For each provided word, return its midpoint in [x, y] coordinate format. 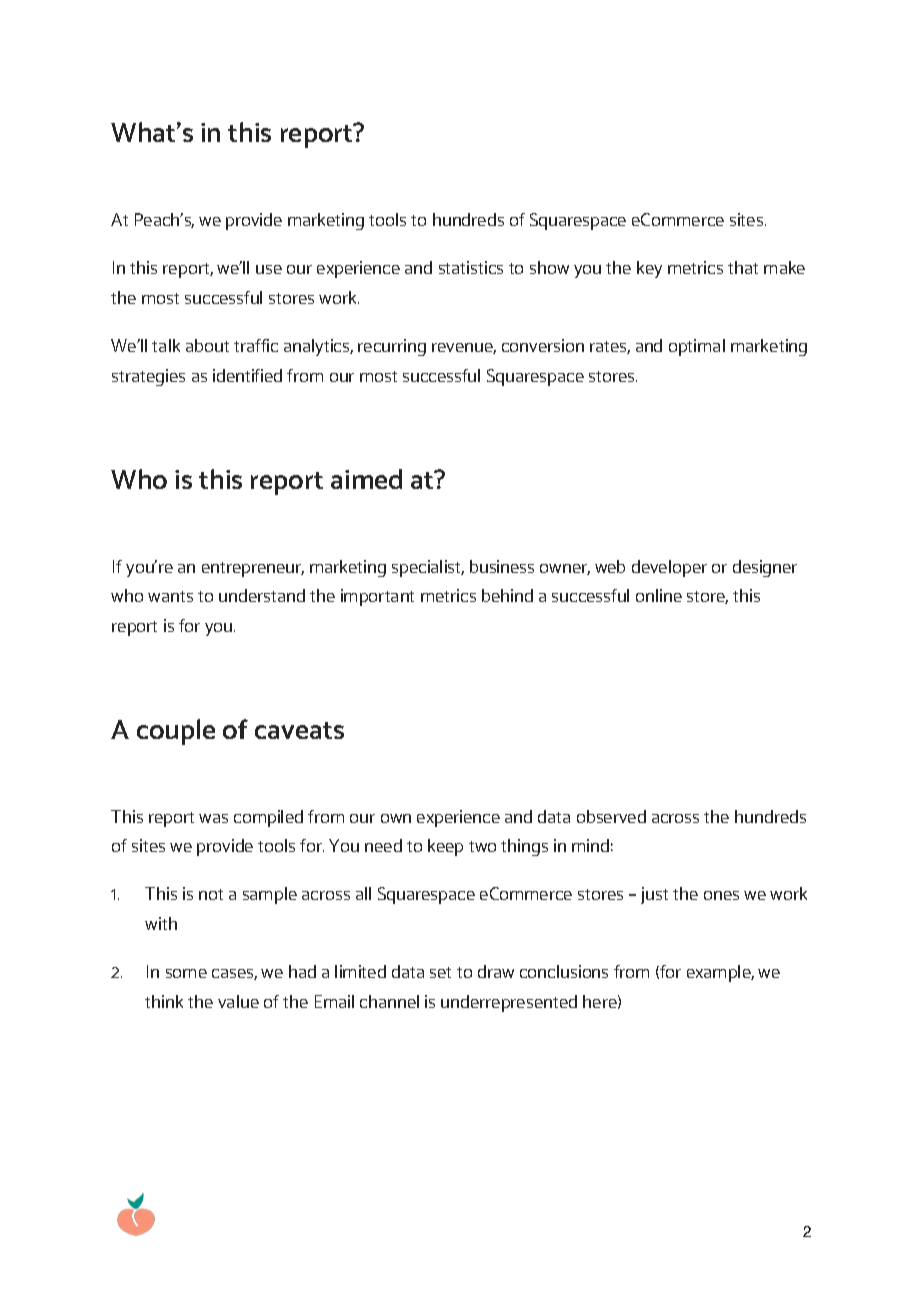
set [440, 972]
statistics [471, 267]
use [269, 269]
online [659, 595]
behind [507, 595]
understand [262, 595]
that [743, 267]
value [238, 1001]
